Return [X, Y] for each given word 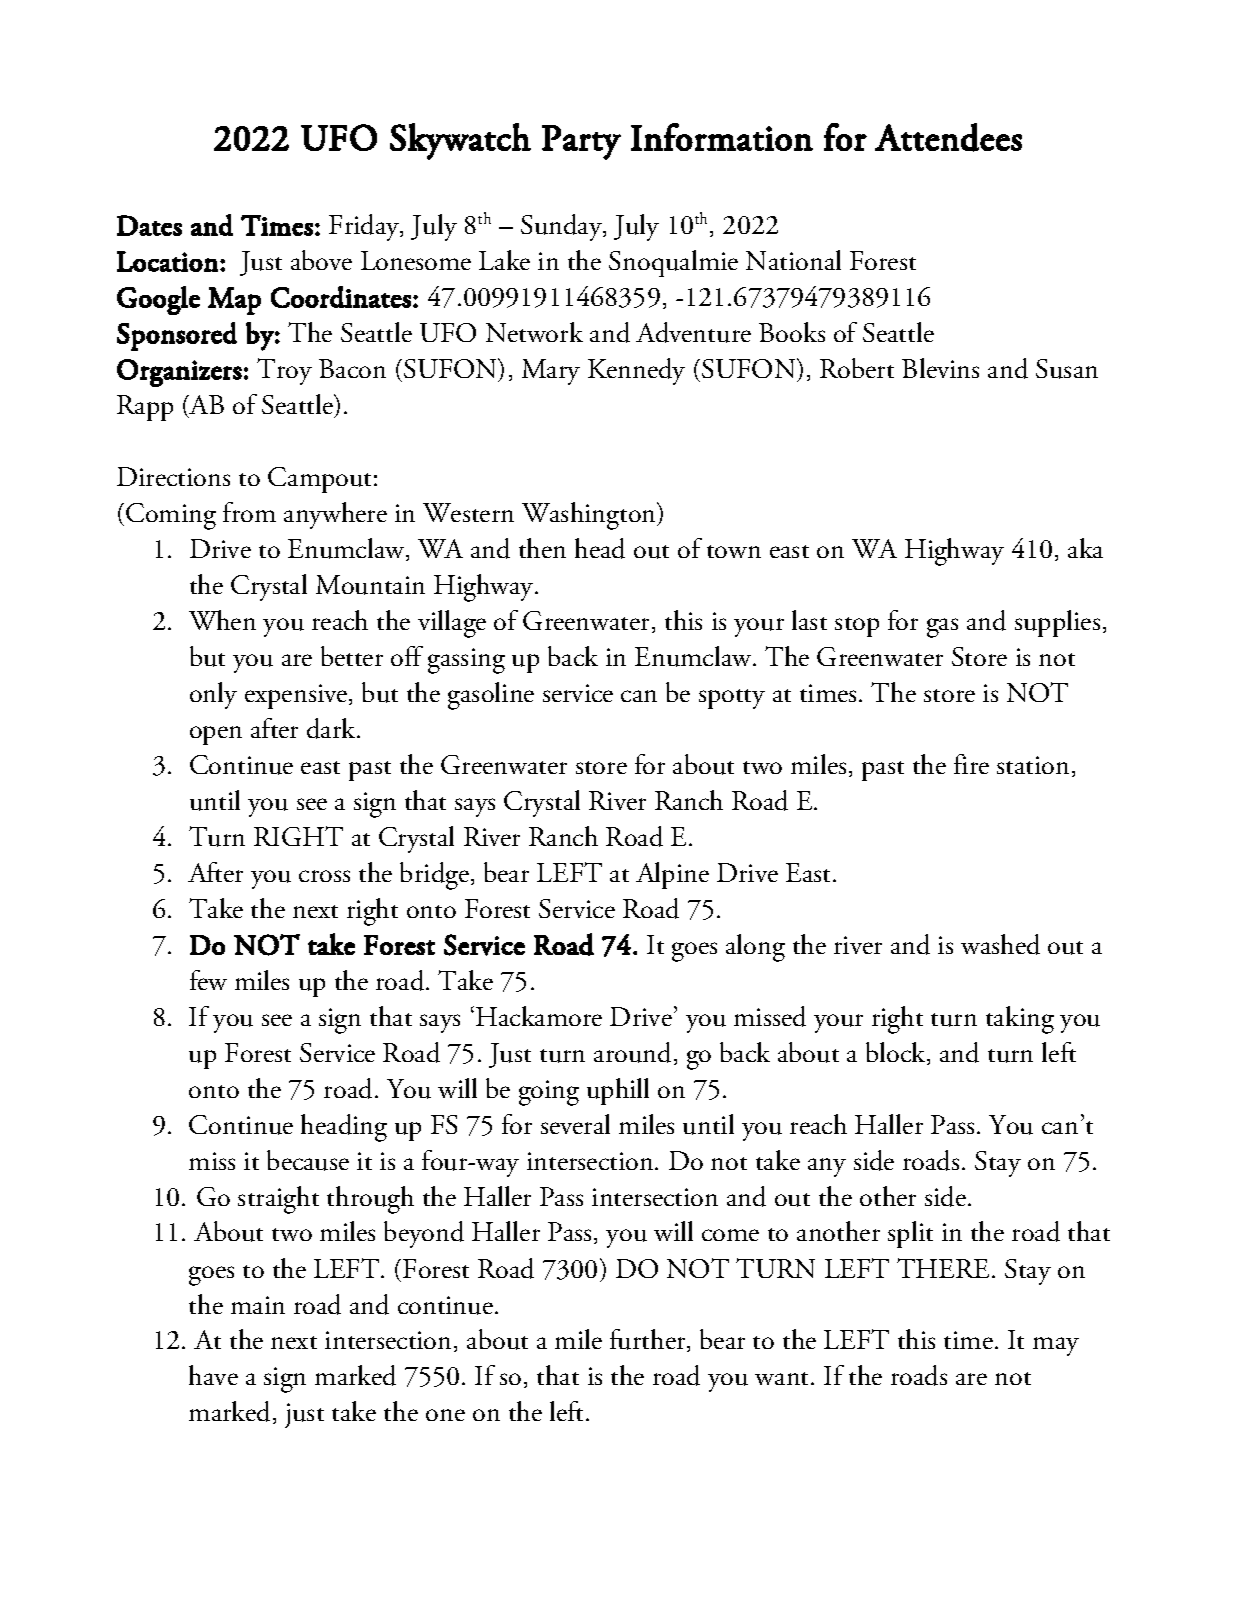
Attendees [948, 137]
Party [581, 142]
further [649, 1340]
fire [971, 764]
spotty [732, 699]
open [216, 735]
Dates [149, 225]
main [258, 1305]
